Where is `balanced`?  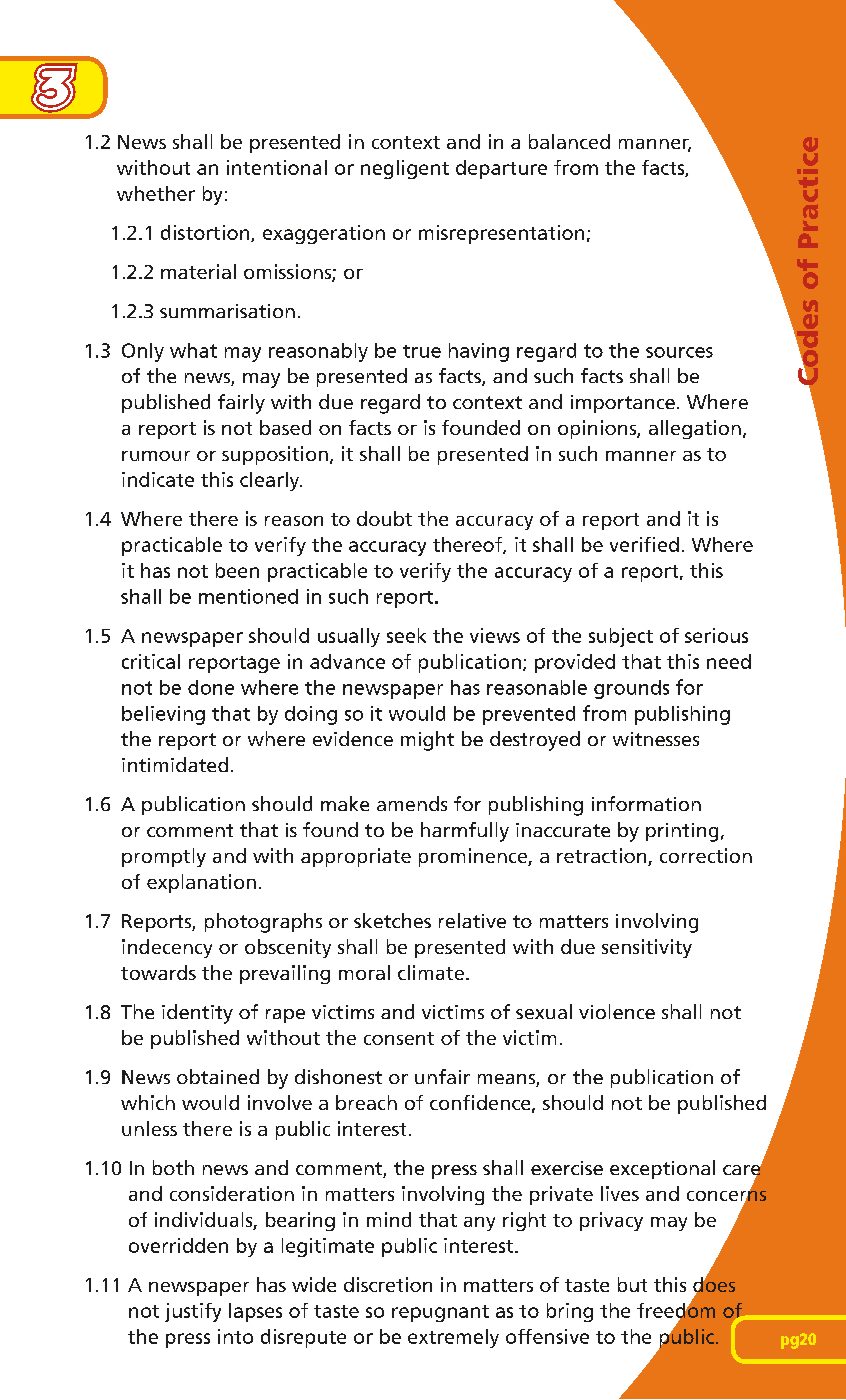 balanced is located at coordinates (569, 141).
